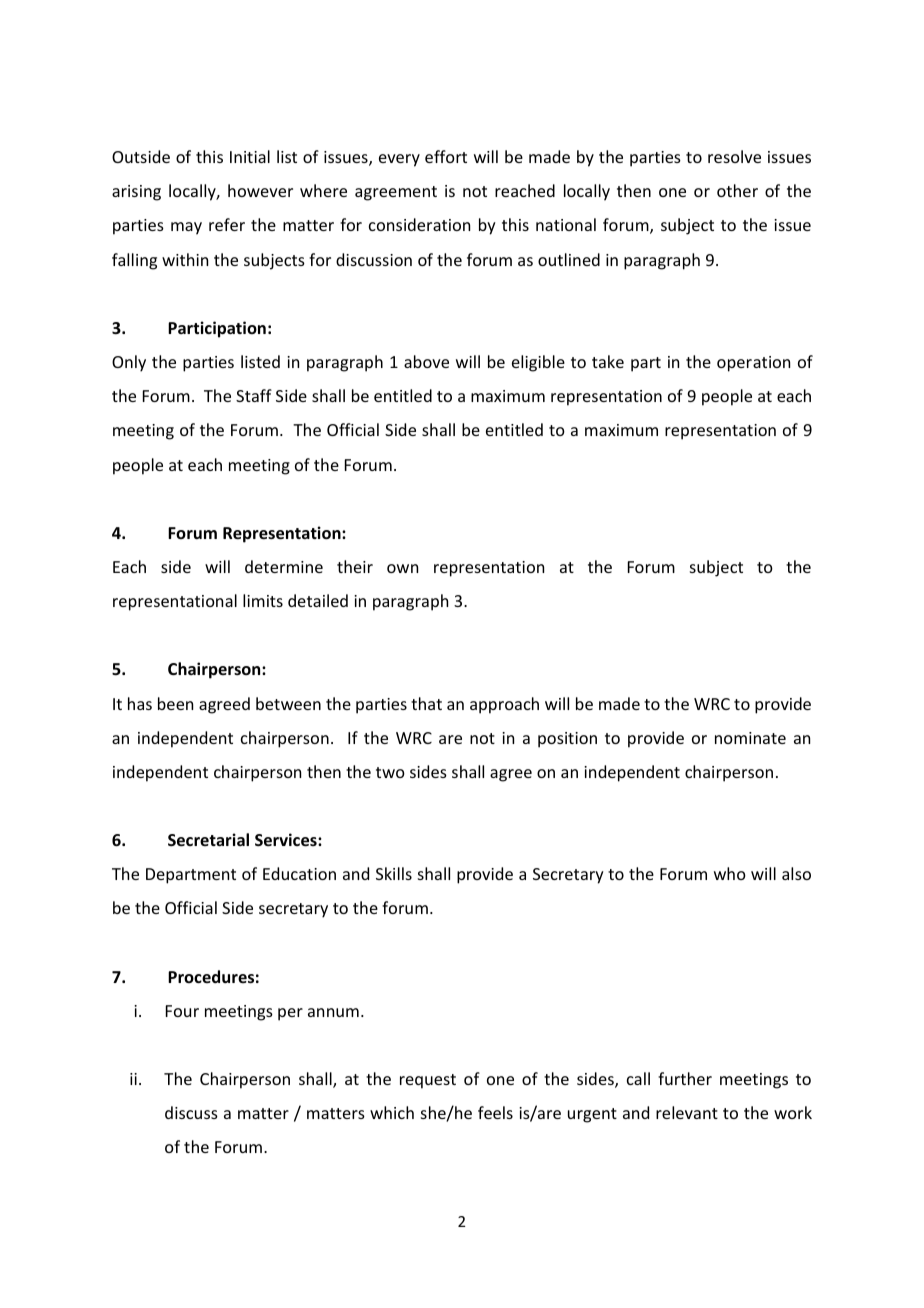 Image resolution: width=924 pixels, height=1308 pixels. I want to click on effort, so click(446, 156).
